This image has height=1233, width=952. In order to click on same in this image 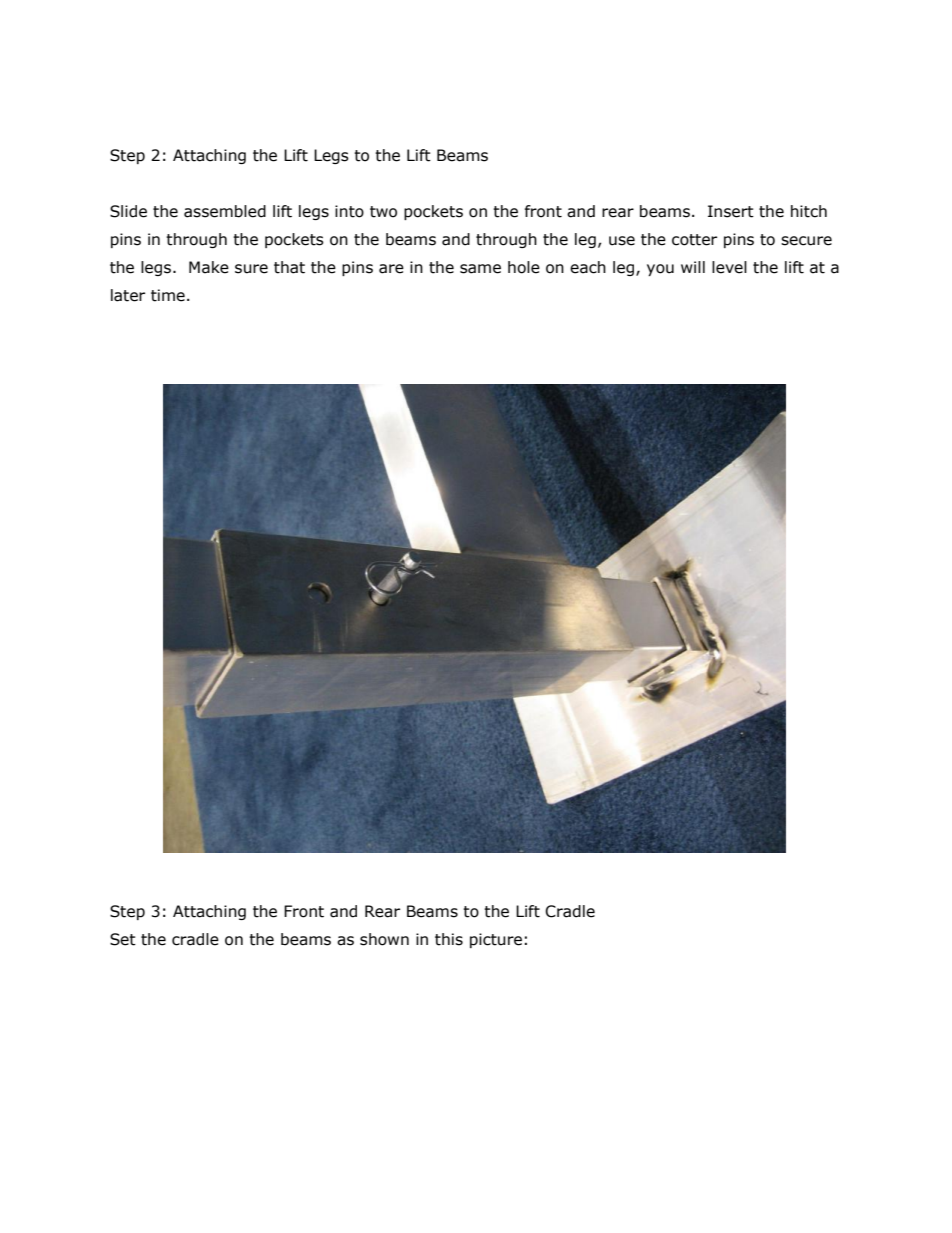, I will do `click(480, 269)`.
